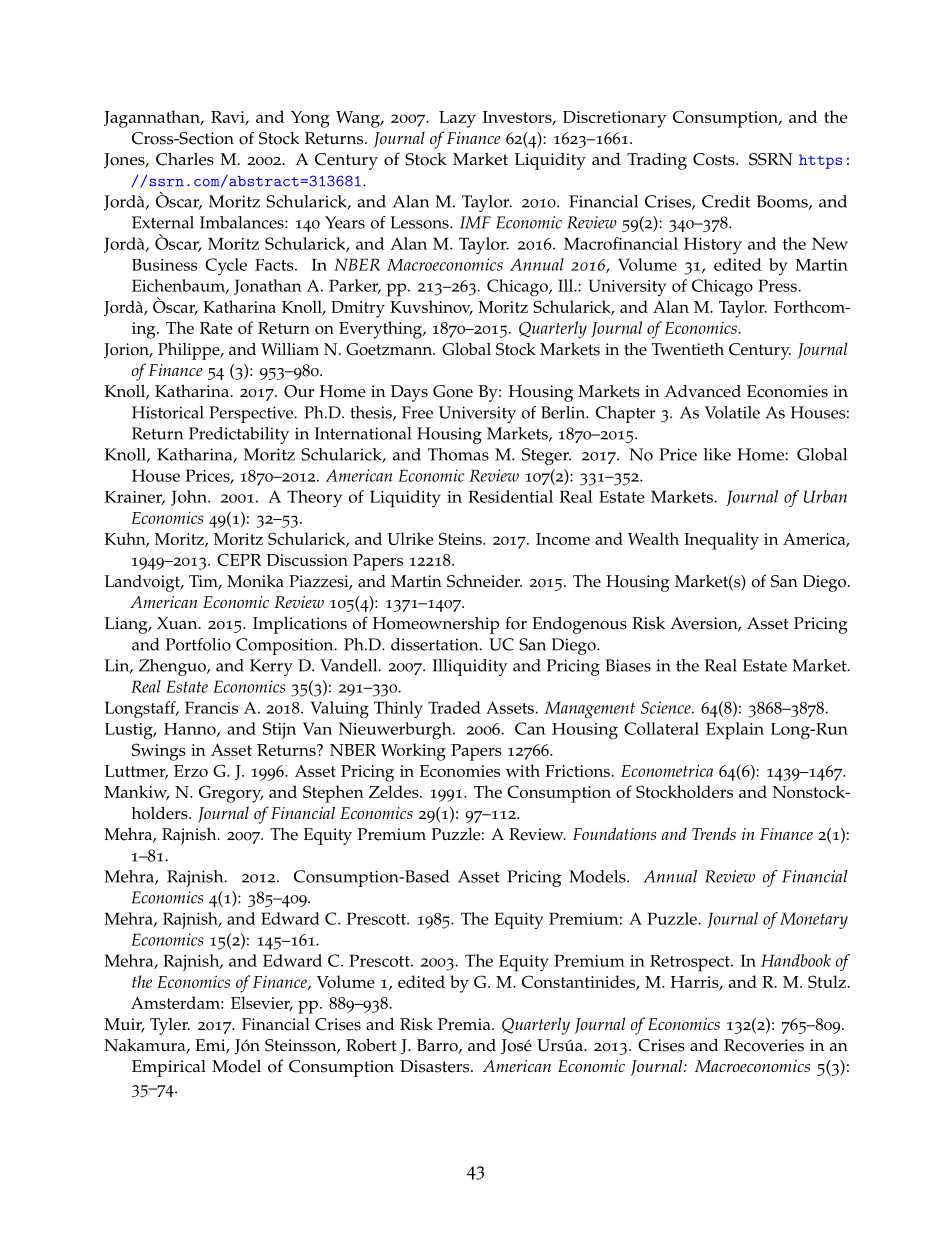 This screenshot has height=1233, width=952. Describe the element at coordinates (523, 770) in the screenshot. I see `with` at that location.
